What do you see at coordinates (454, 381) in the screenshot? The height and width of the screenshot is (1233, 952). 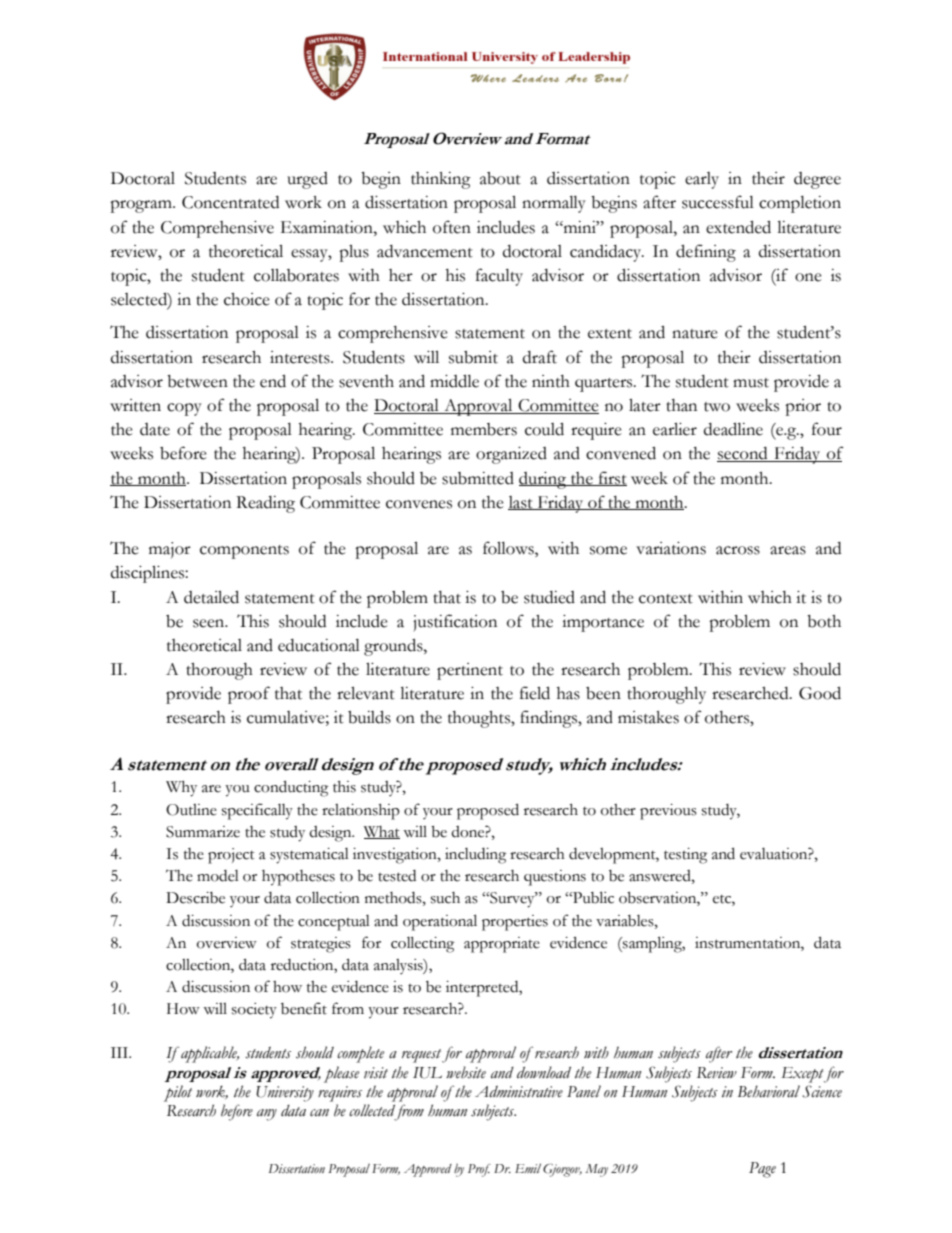 I see `middle` at bounding box center [454, 381].
